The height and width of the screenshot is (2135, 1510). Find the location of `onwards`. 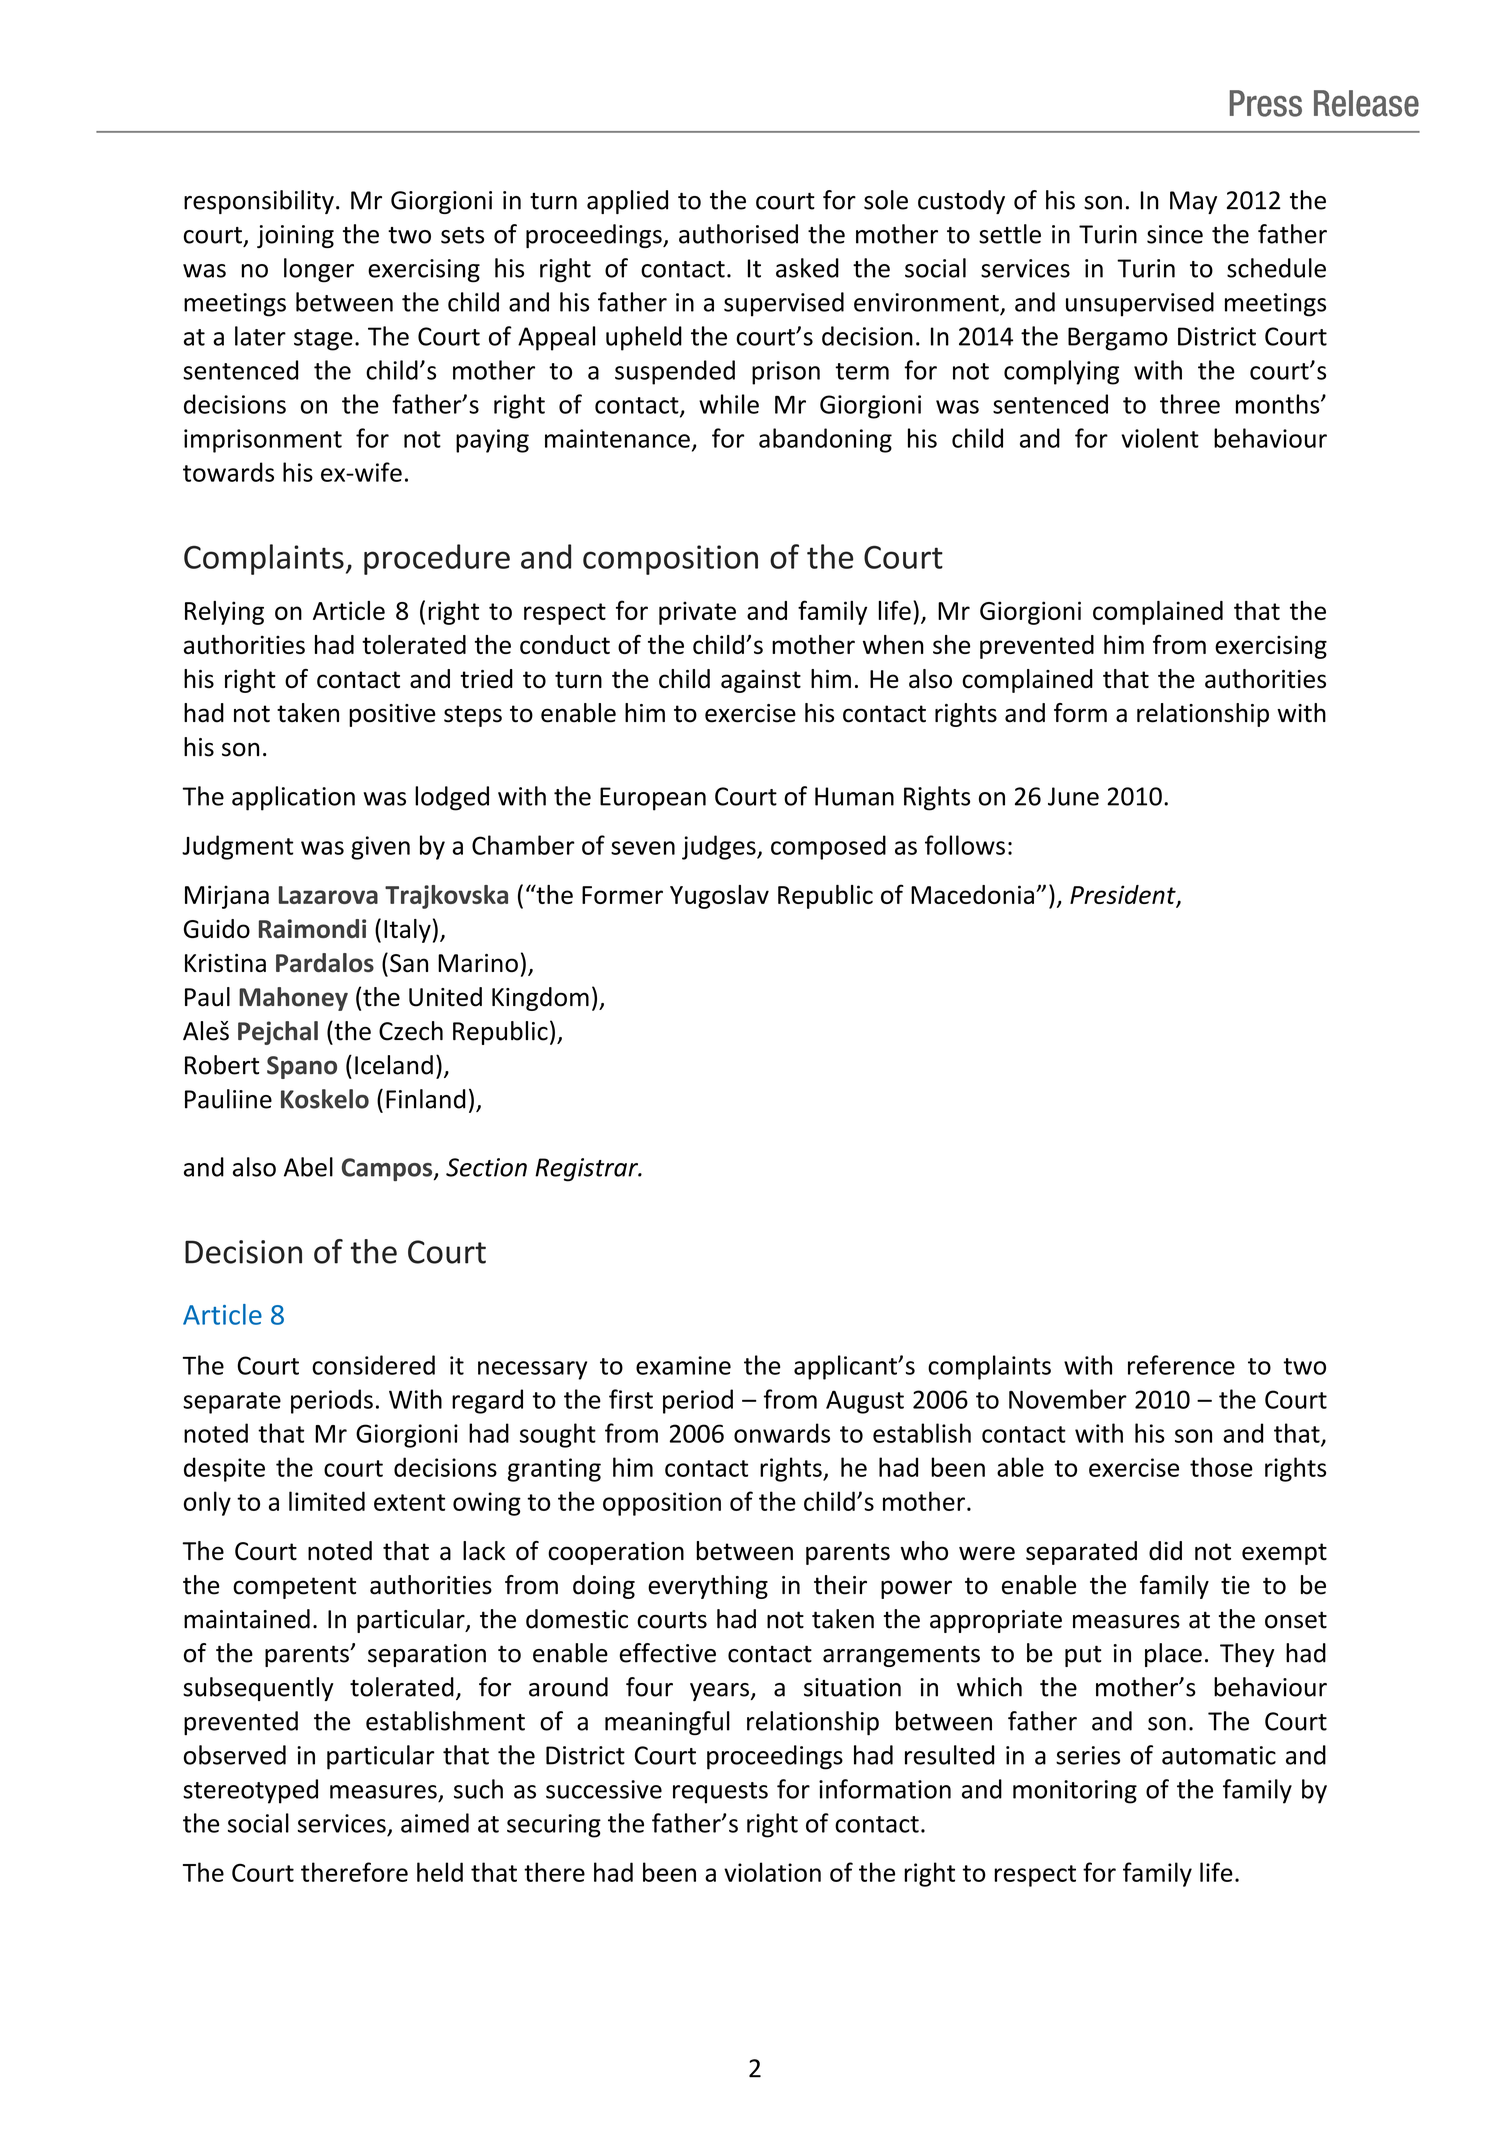

onwards is located at coordinates (782, 1433).
